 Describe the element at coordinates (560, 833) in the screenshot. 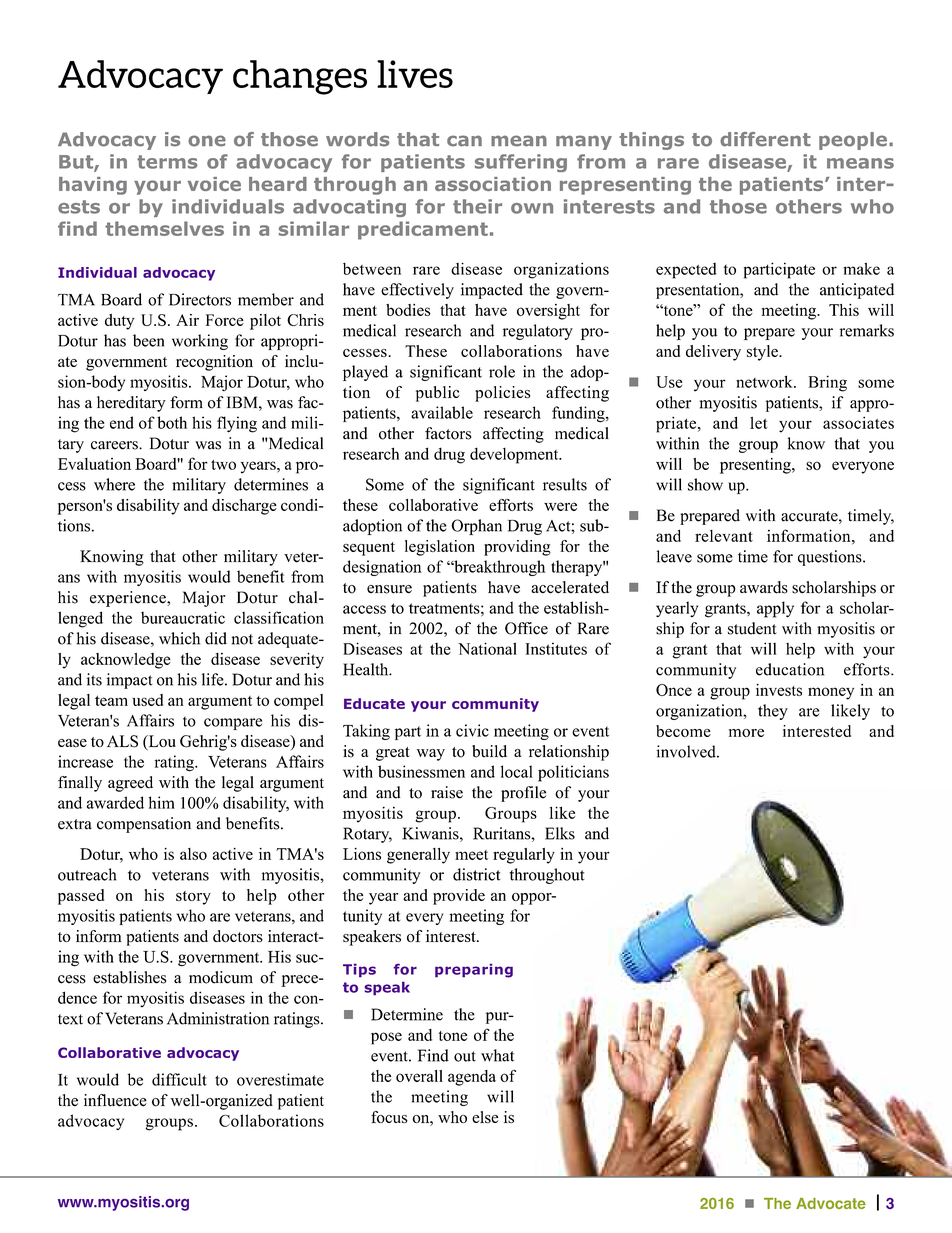

I see `Elks` at that location.
